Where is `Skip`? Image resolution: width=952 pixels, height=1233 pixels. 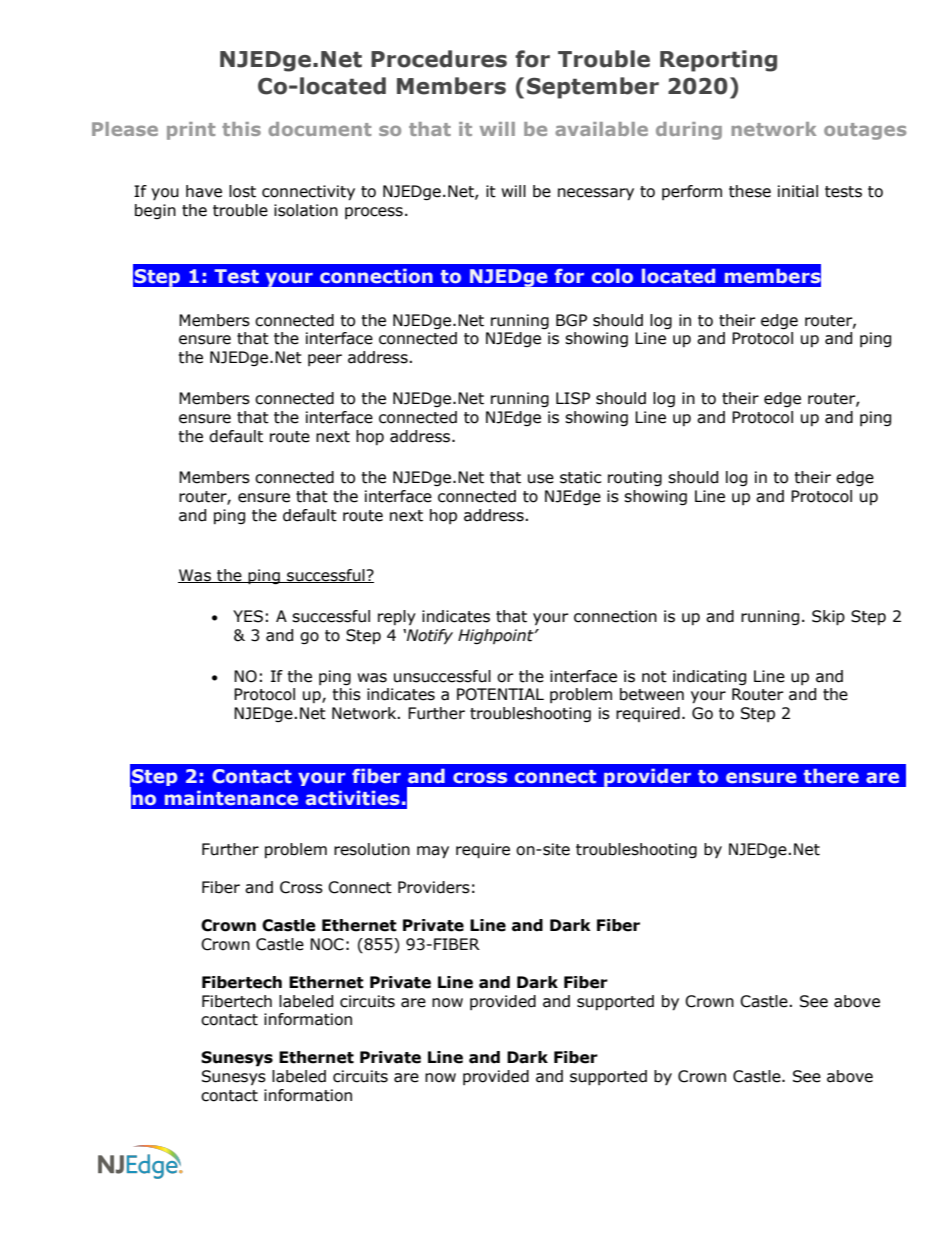 Skip is located at coordinates (828, 618).
